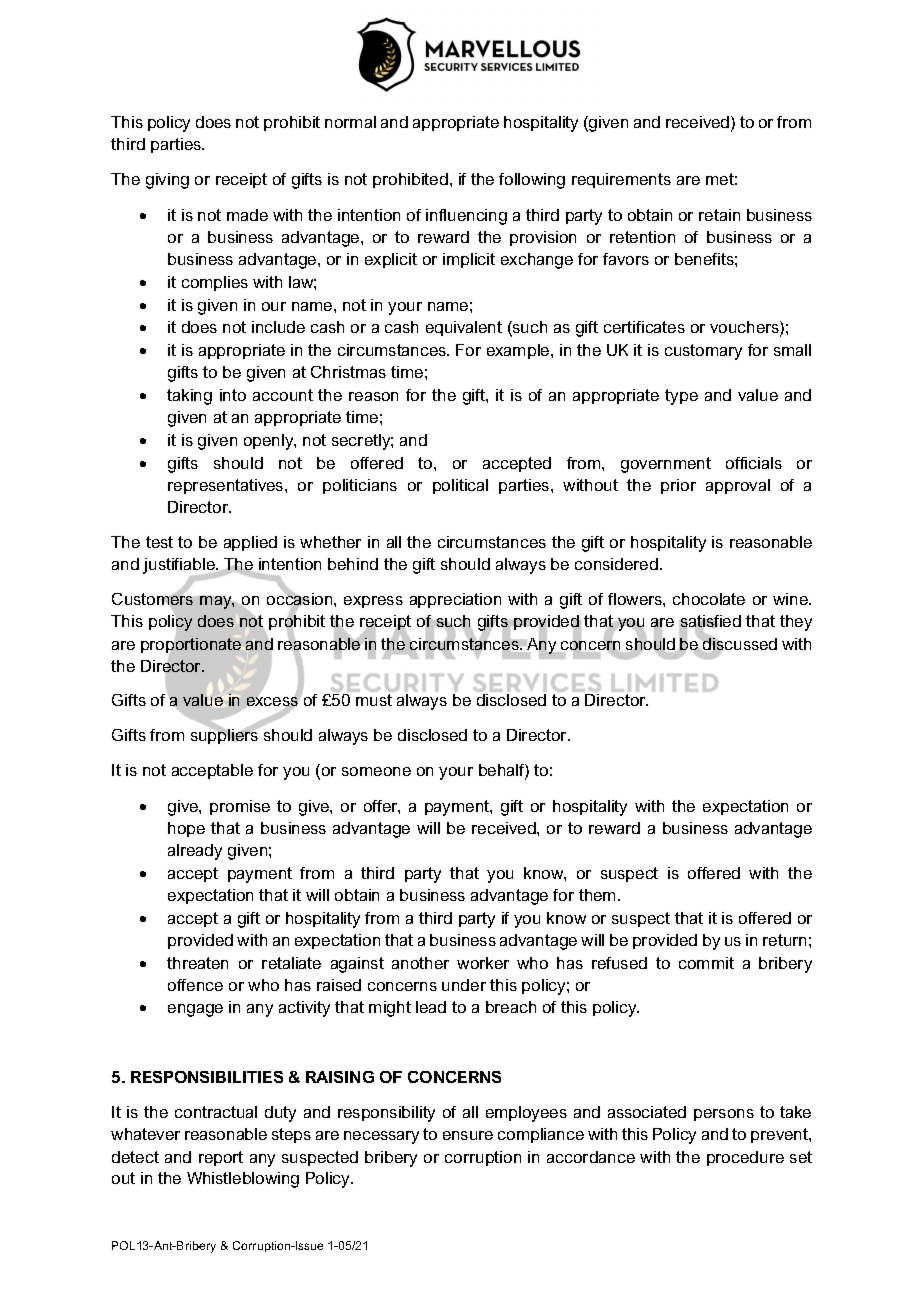 Image resolution: width=924 pixels, height=1308 pixels. I want to click on already, so click(195, 852).
